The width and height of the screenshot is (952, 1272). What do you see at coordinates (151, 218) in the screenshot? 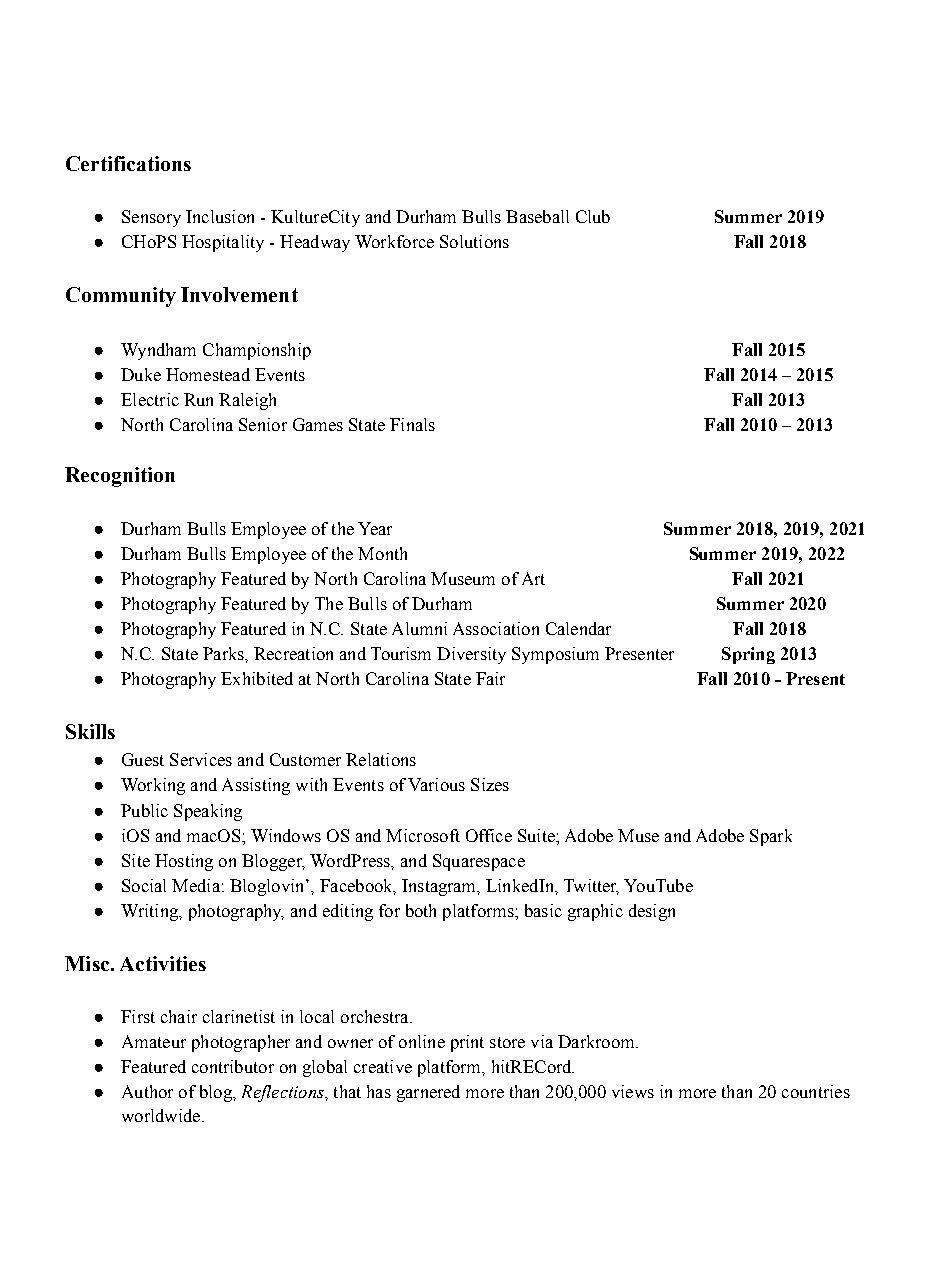
I see `Sensory` at bounding box center [151, 218].
